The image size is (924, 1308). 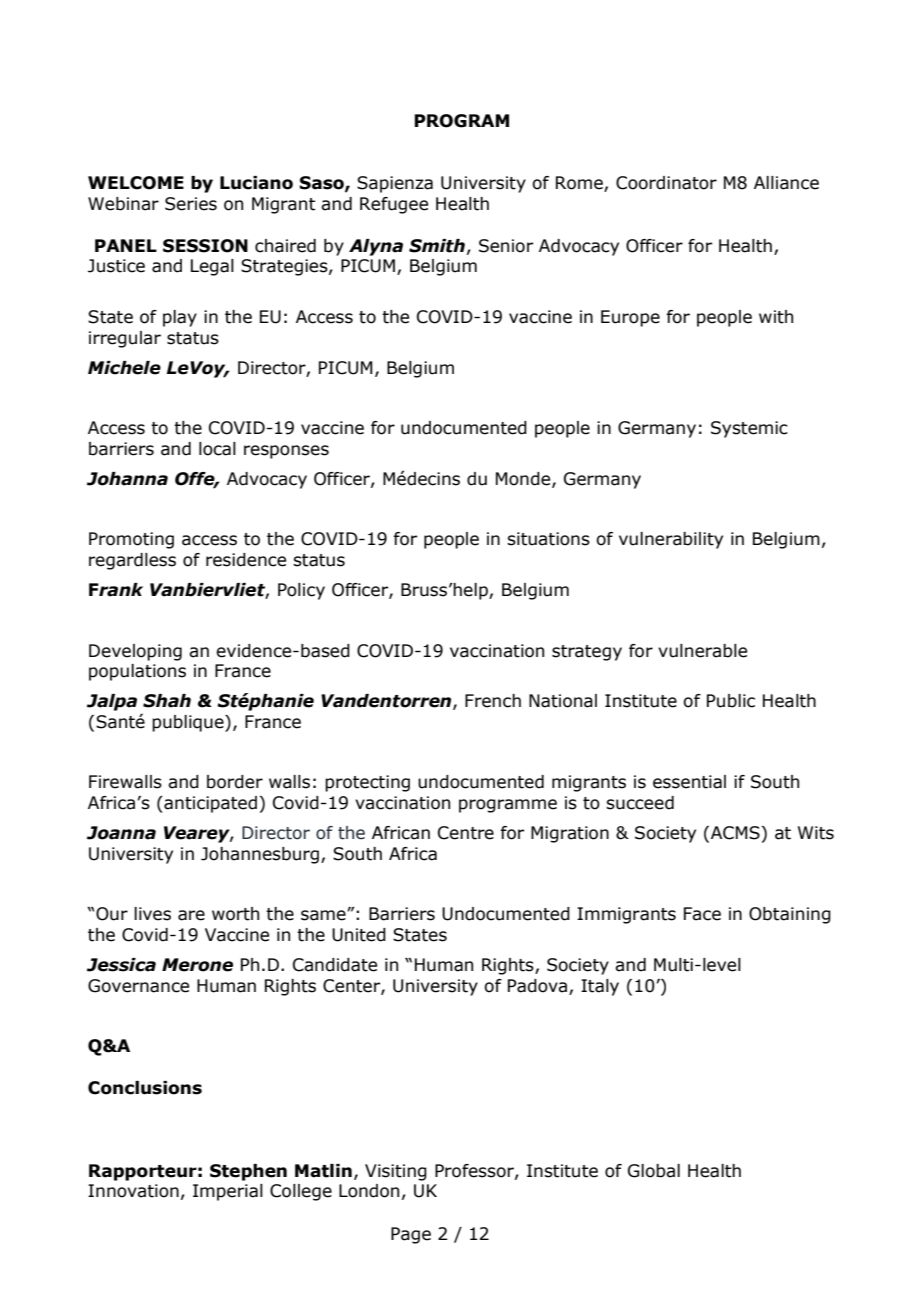 I want to click on Alliance, so click(x=786, y=183).
